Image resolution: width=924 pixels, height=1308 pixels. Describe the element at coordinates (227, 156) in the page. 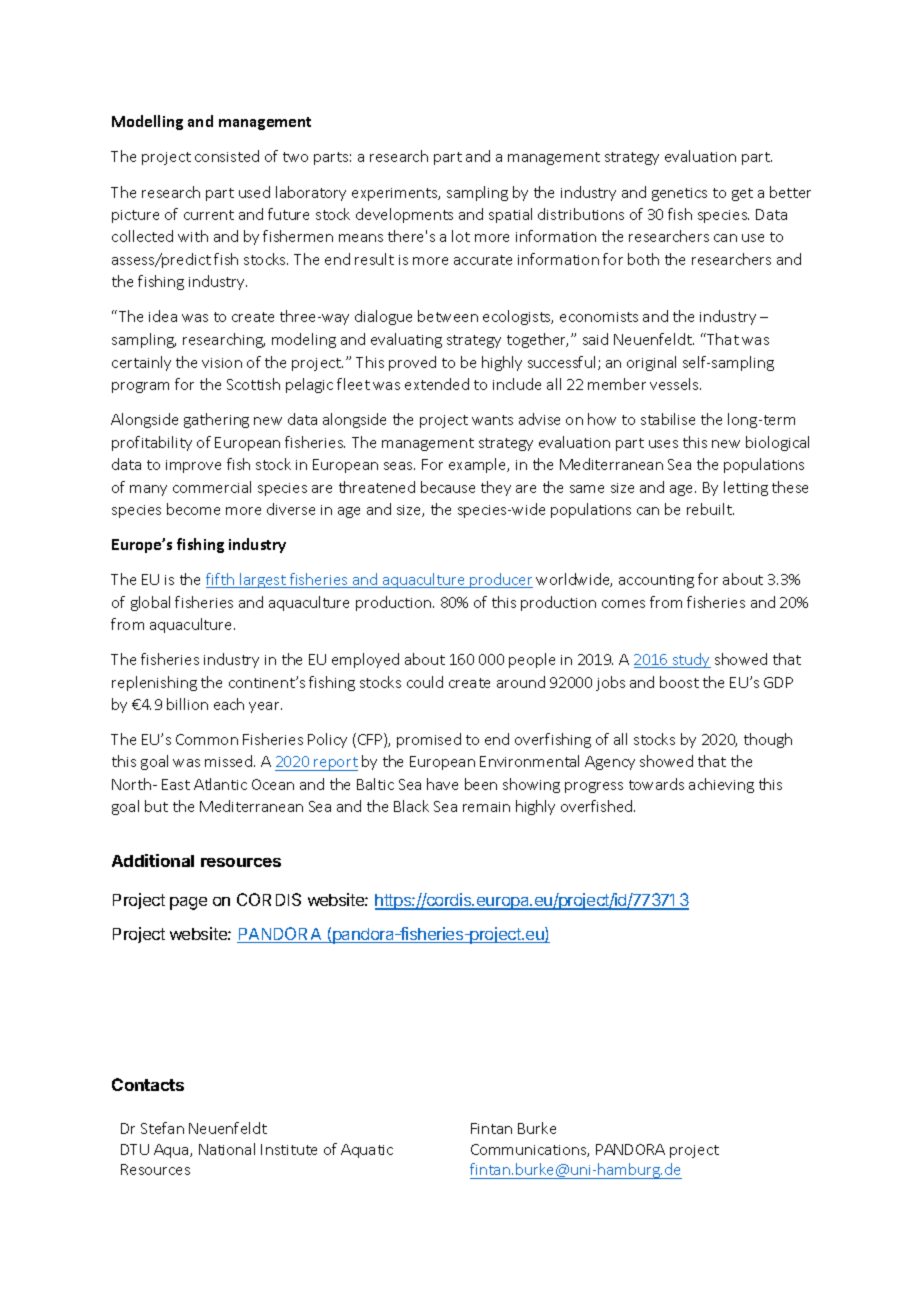

I see `consisted` at that location.
